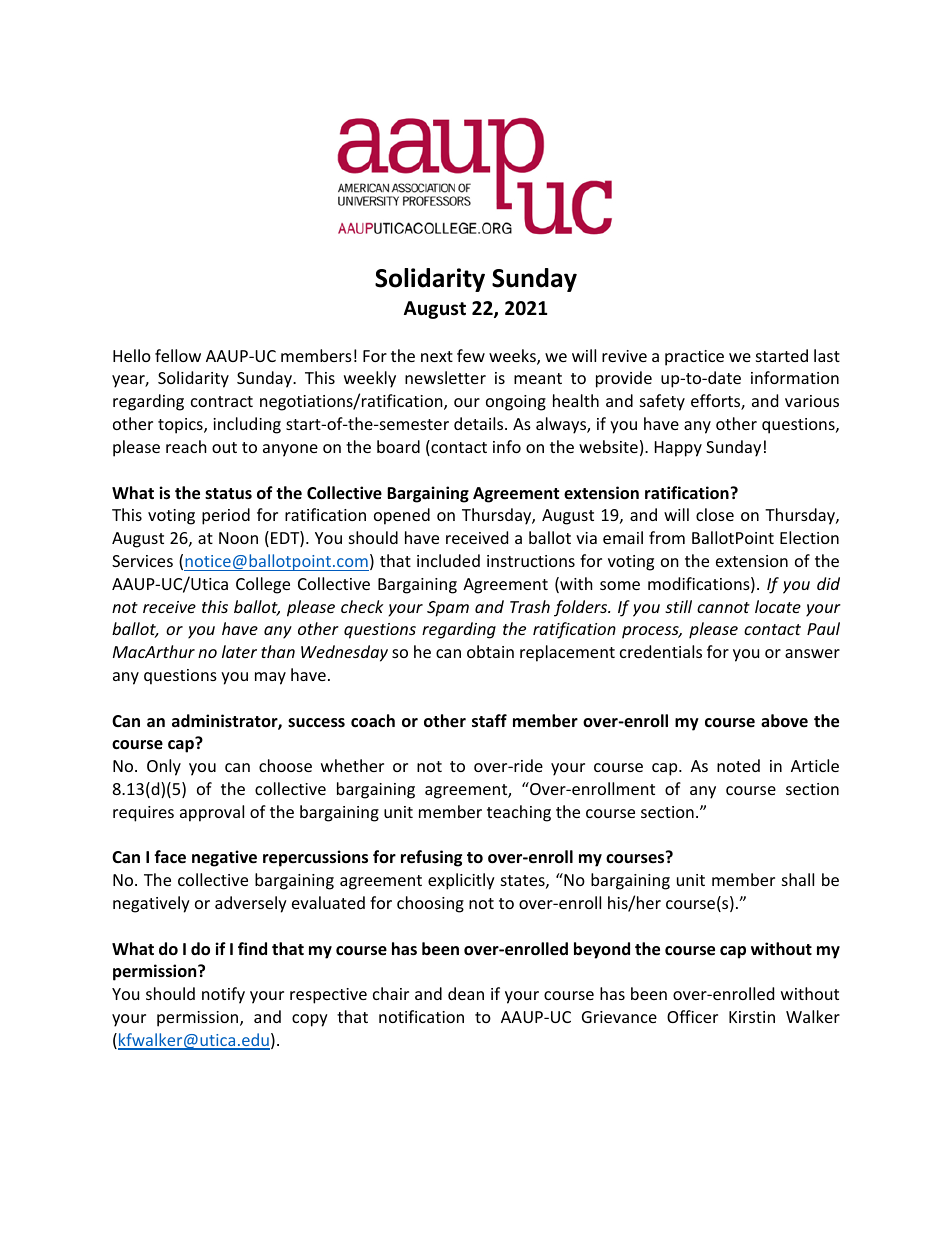  I want to click on teaching, so click(519, 813).
